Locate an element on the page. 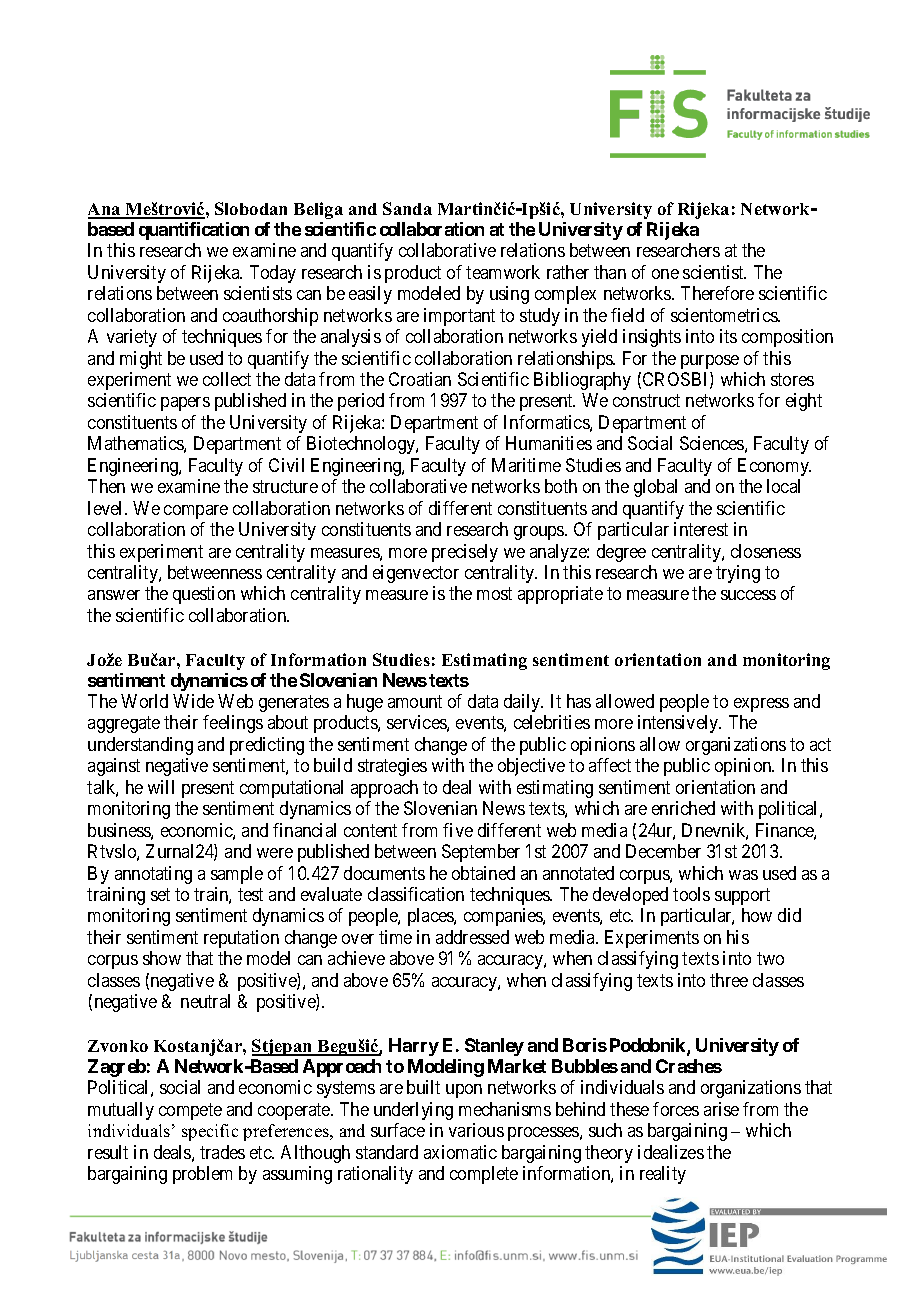 The width and height of the document is (924, 1308). Humanities is located at coordinates (549, 443).
